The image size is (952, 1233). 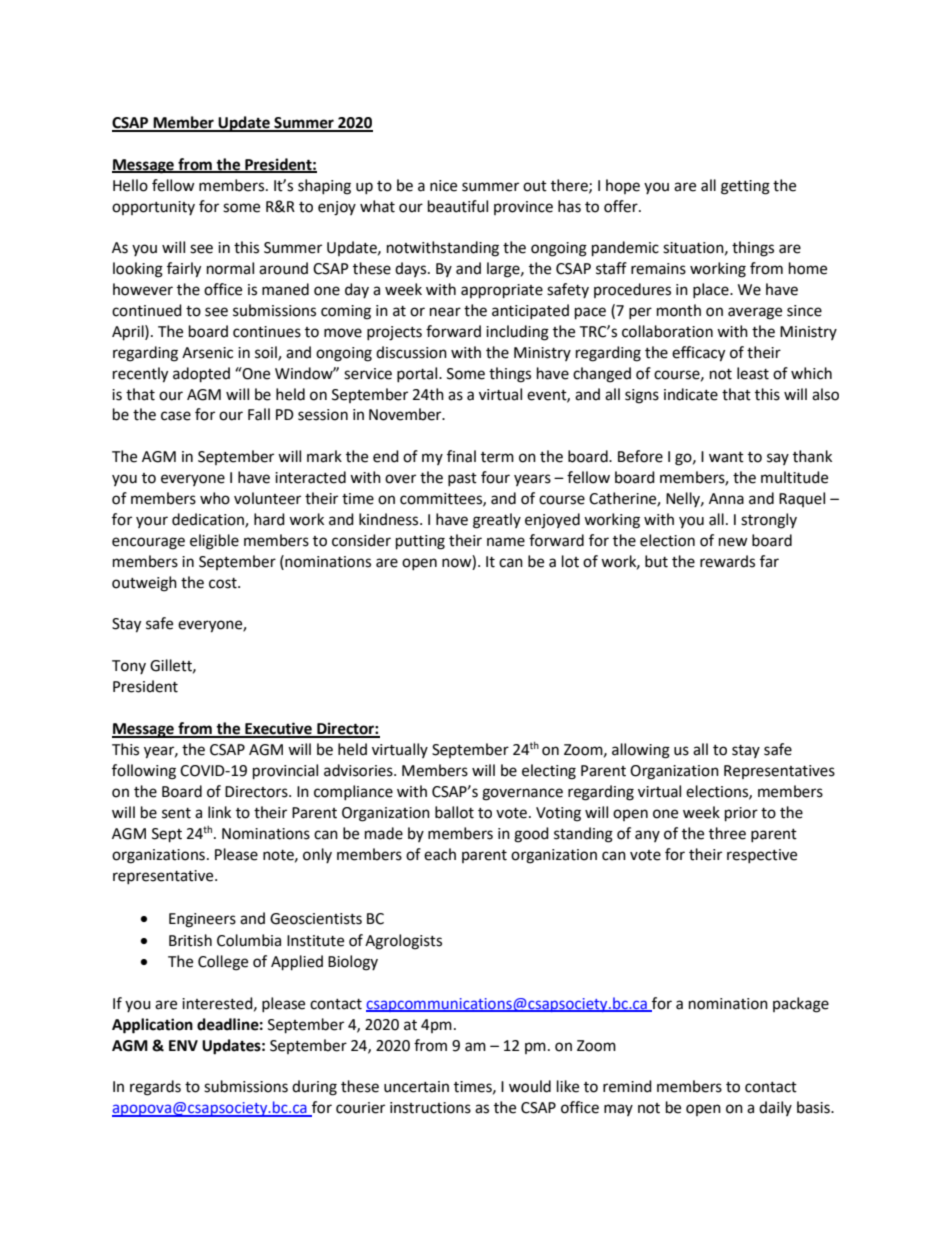 What do you see at coordinates (497, 521) in the page?
I see `greatly` at bounding box center [497, 521].
